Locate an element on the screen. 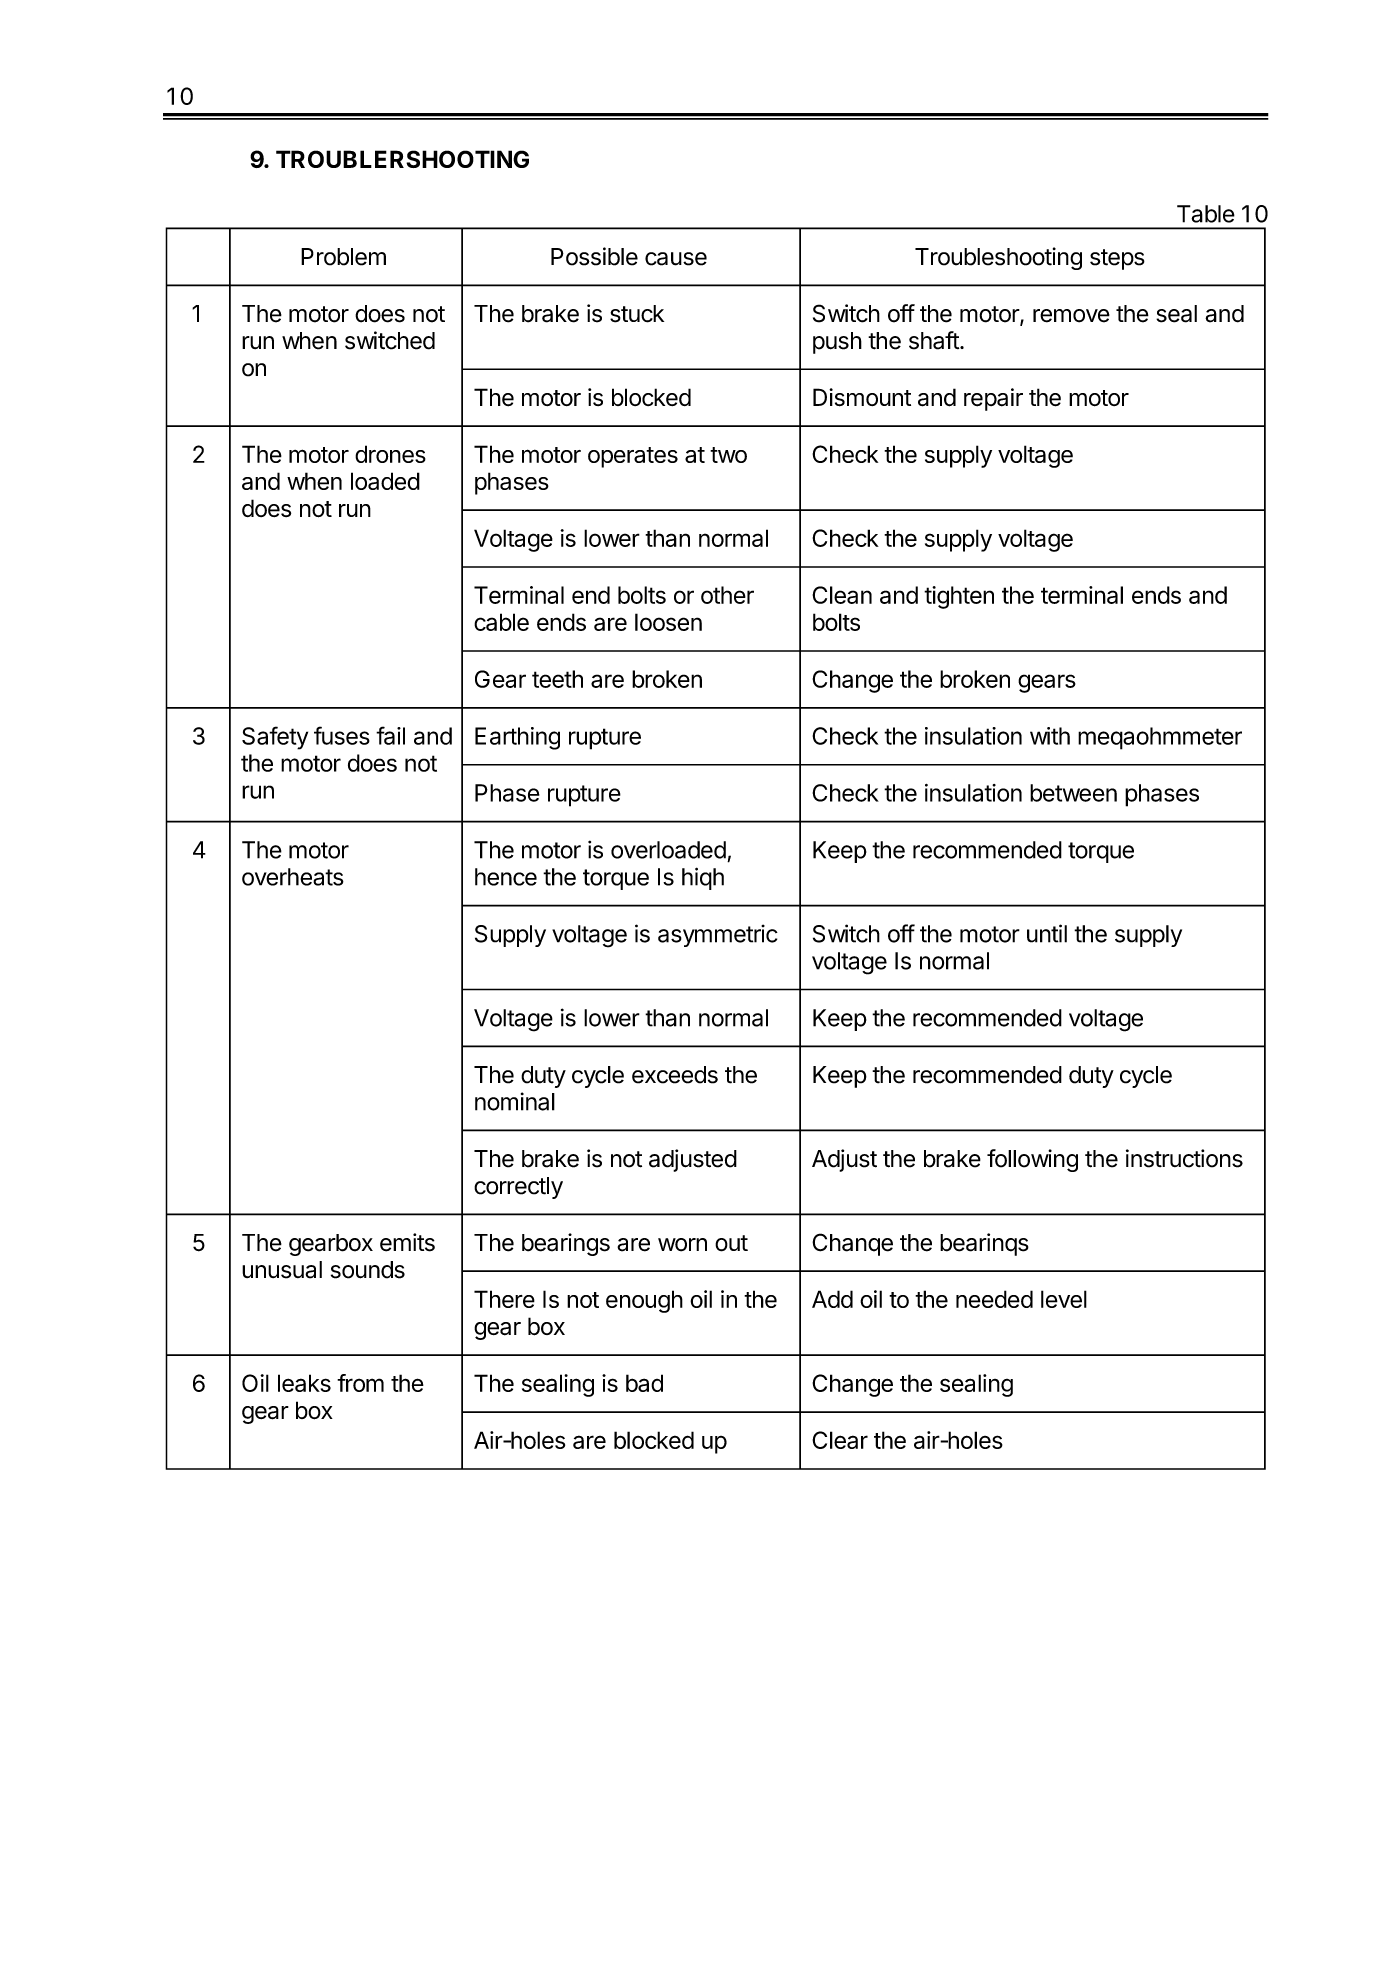 The height and width of the screenshot is (1976, 1397). tighten is located at coordinates (959, 597).
